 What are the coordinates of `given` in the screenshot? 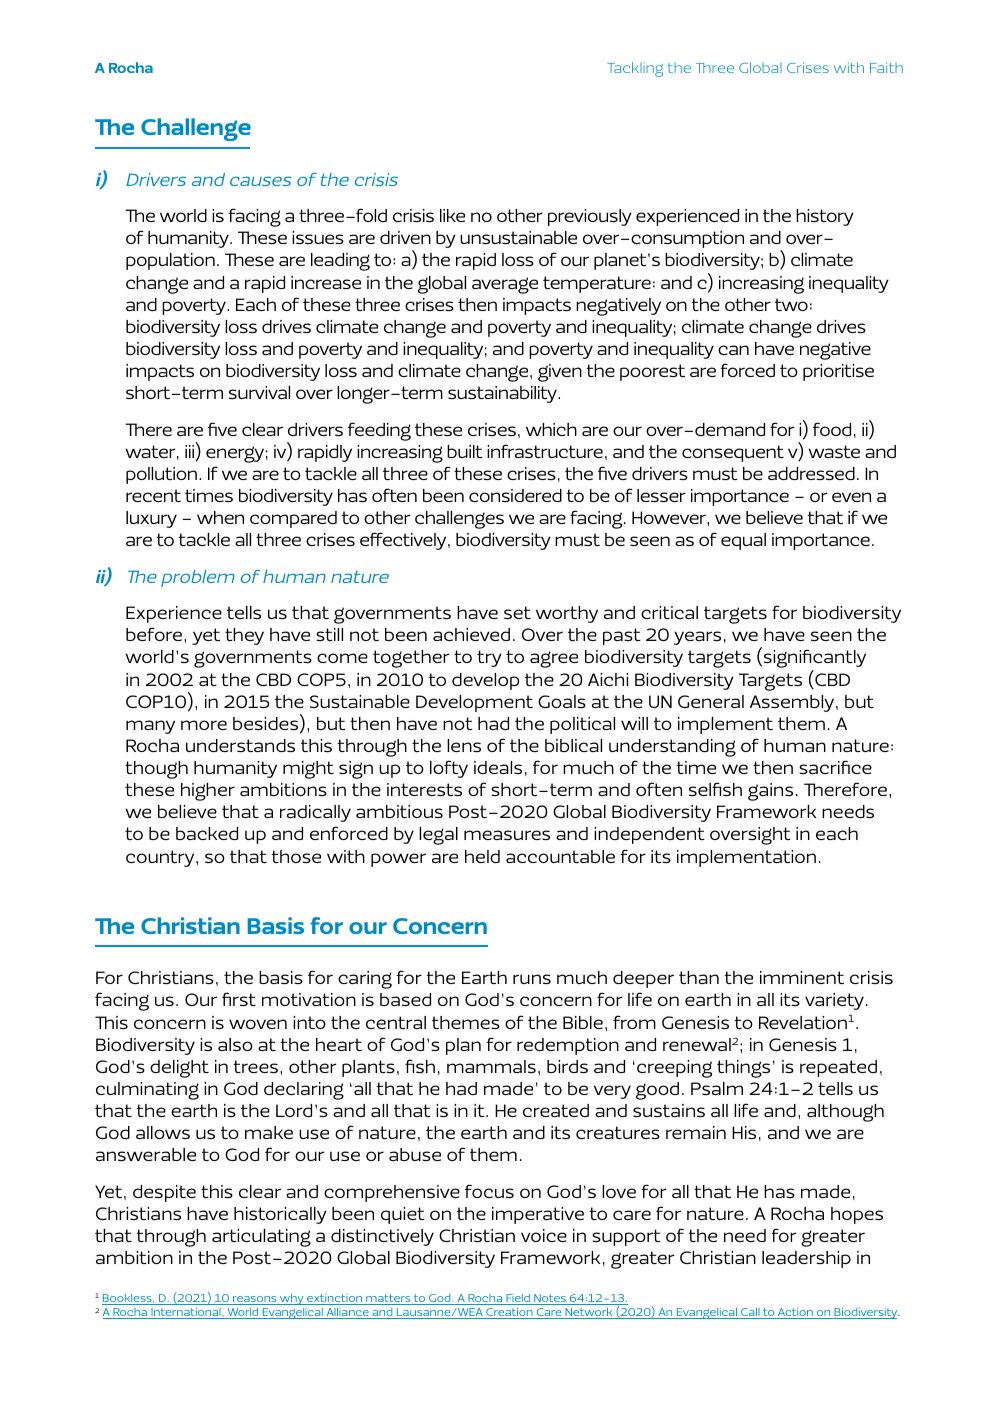 It's located at (560, 373).
